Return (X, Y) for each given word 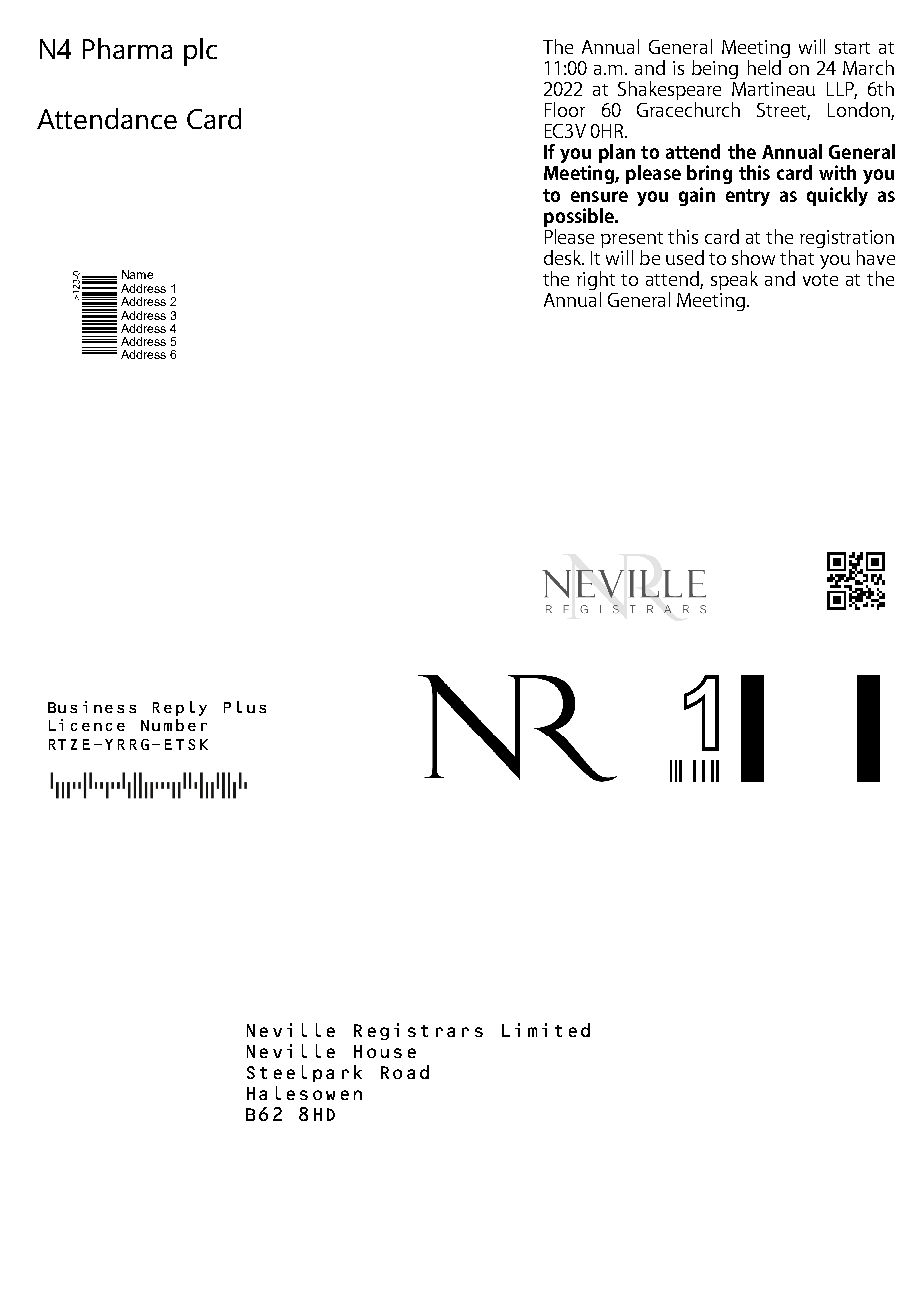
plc (200, 52)
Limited (546, 1030)
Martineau (773, 89)
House (385, 1051)
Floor (565, 109)
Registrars (418, 1031)
